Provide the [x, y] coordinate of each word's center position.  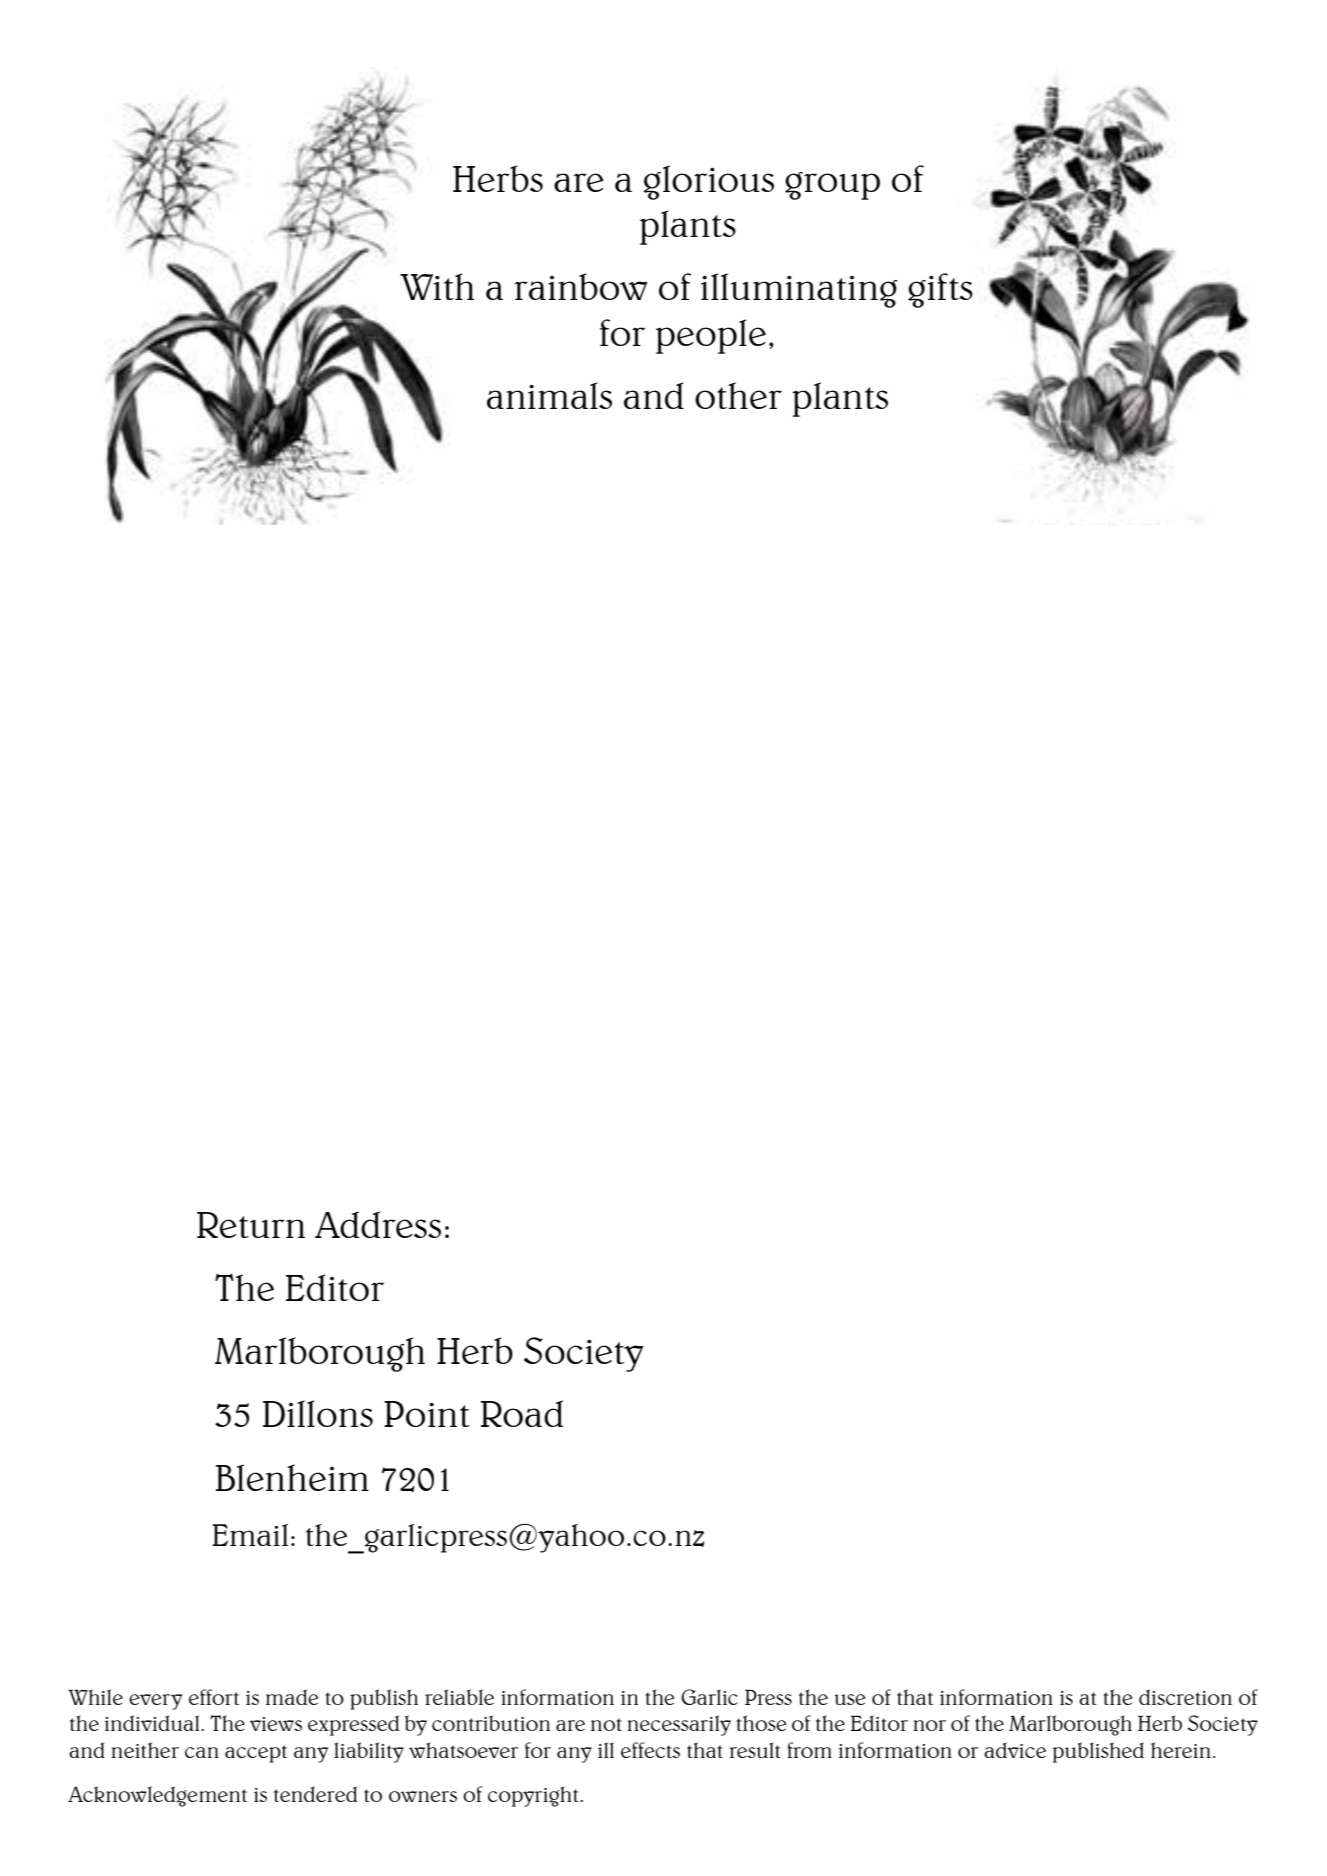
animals [549, 395]
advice [1015, 1750]
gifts [940, 290]
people [711, 336]
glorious [708, 182]
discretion [1185, 1697]
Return [251, 1225]
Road [522, 1413]
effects [650, 1750]
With [437, 286]
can [202, 1752]
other [738, 395]
